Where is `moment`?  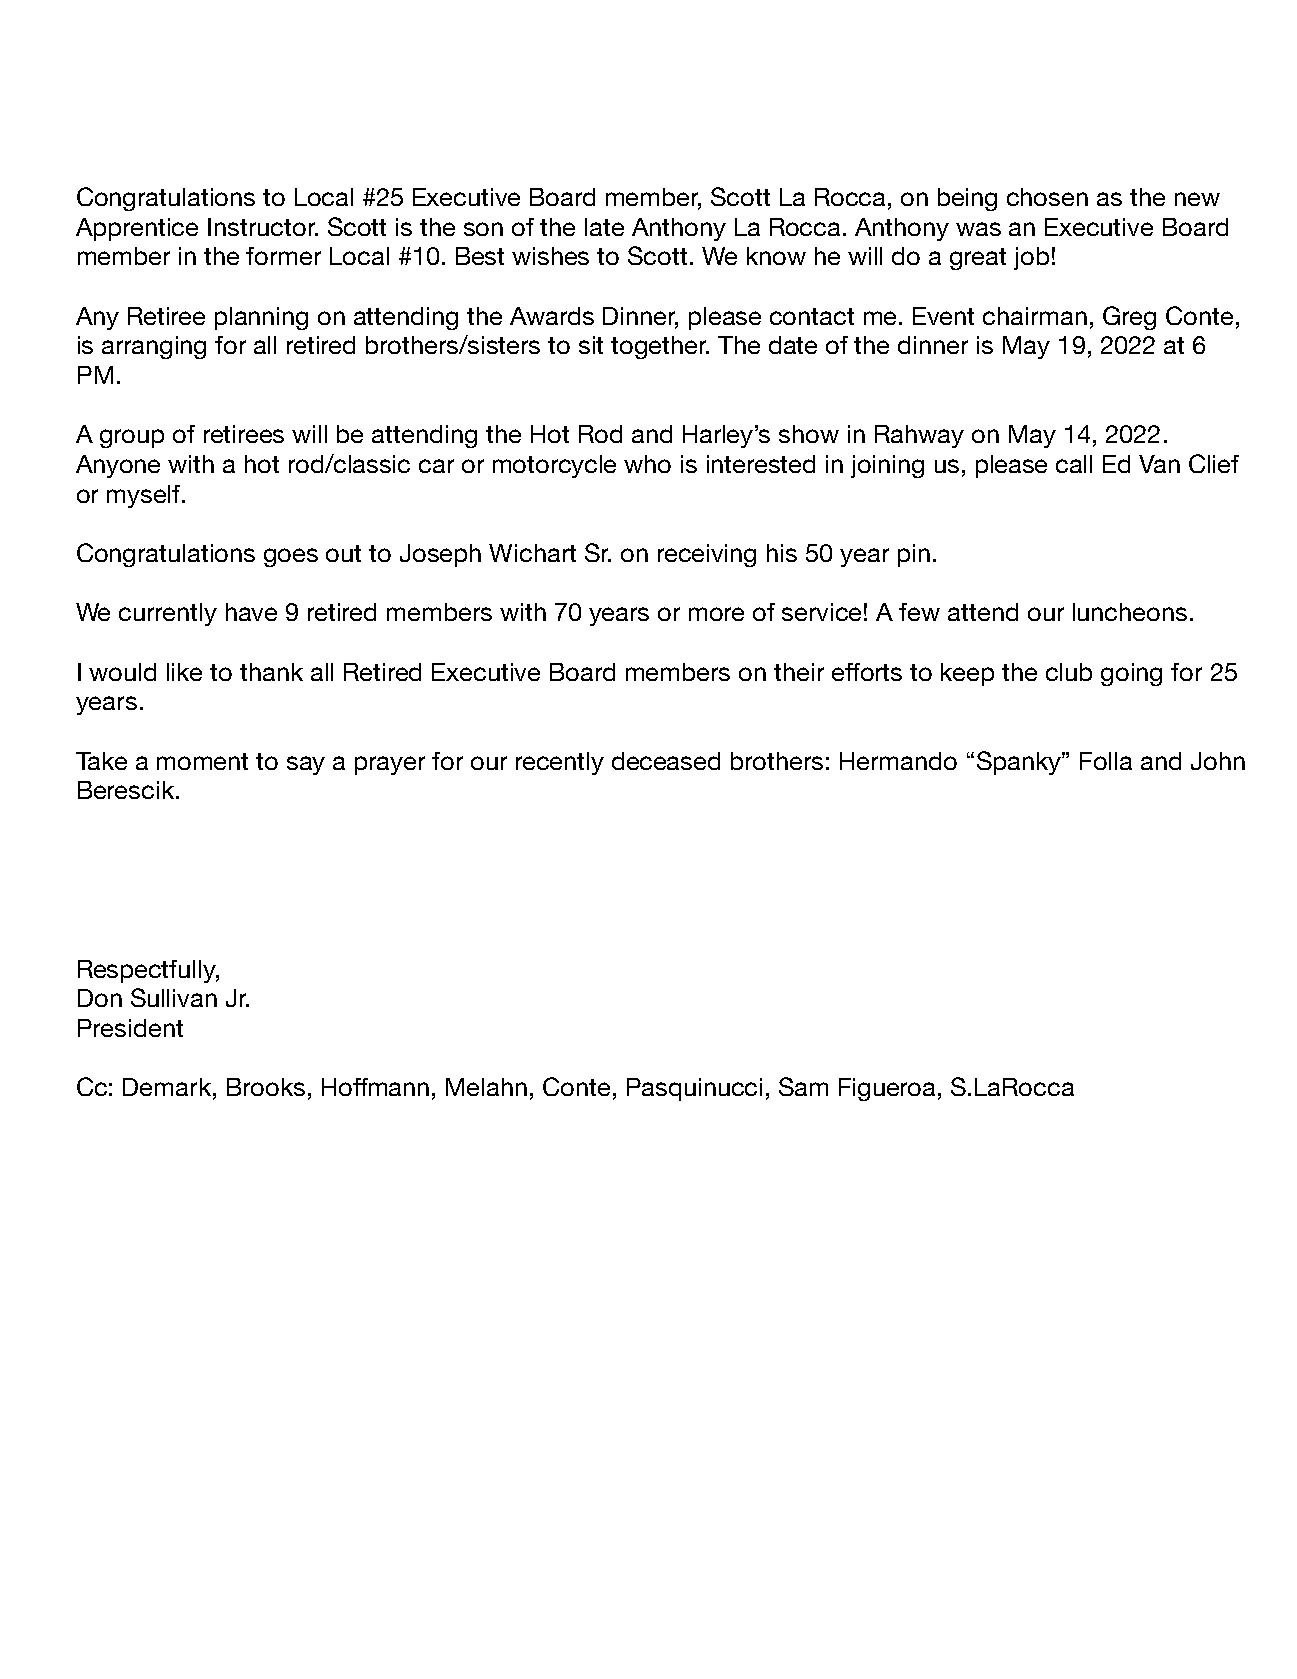 moment is located at coordinates (202, 761).
